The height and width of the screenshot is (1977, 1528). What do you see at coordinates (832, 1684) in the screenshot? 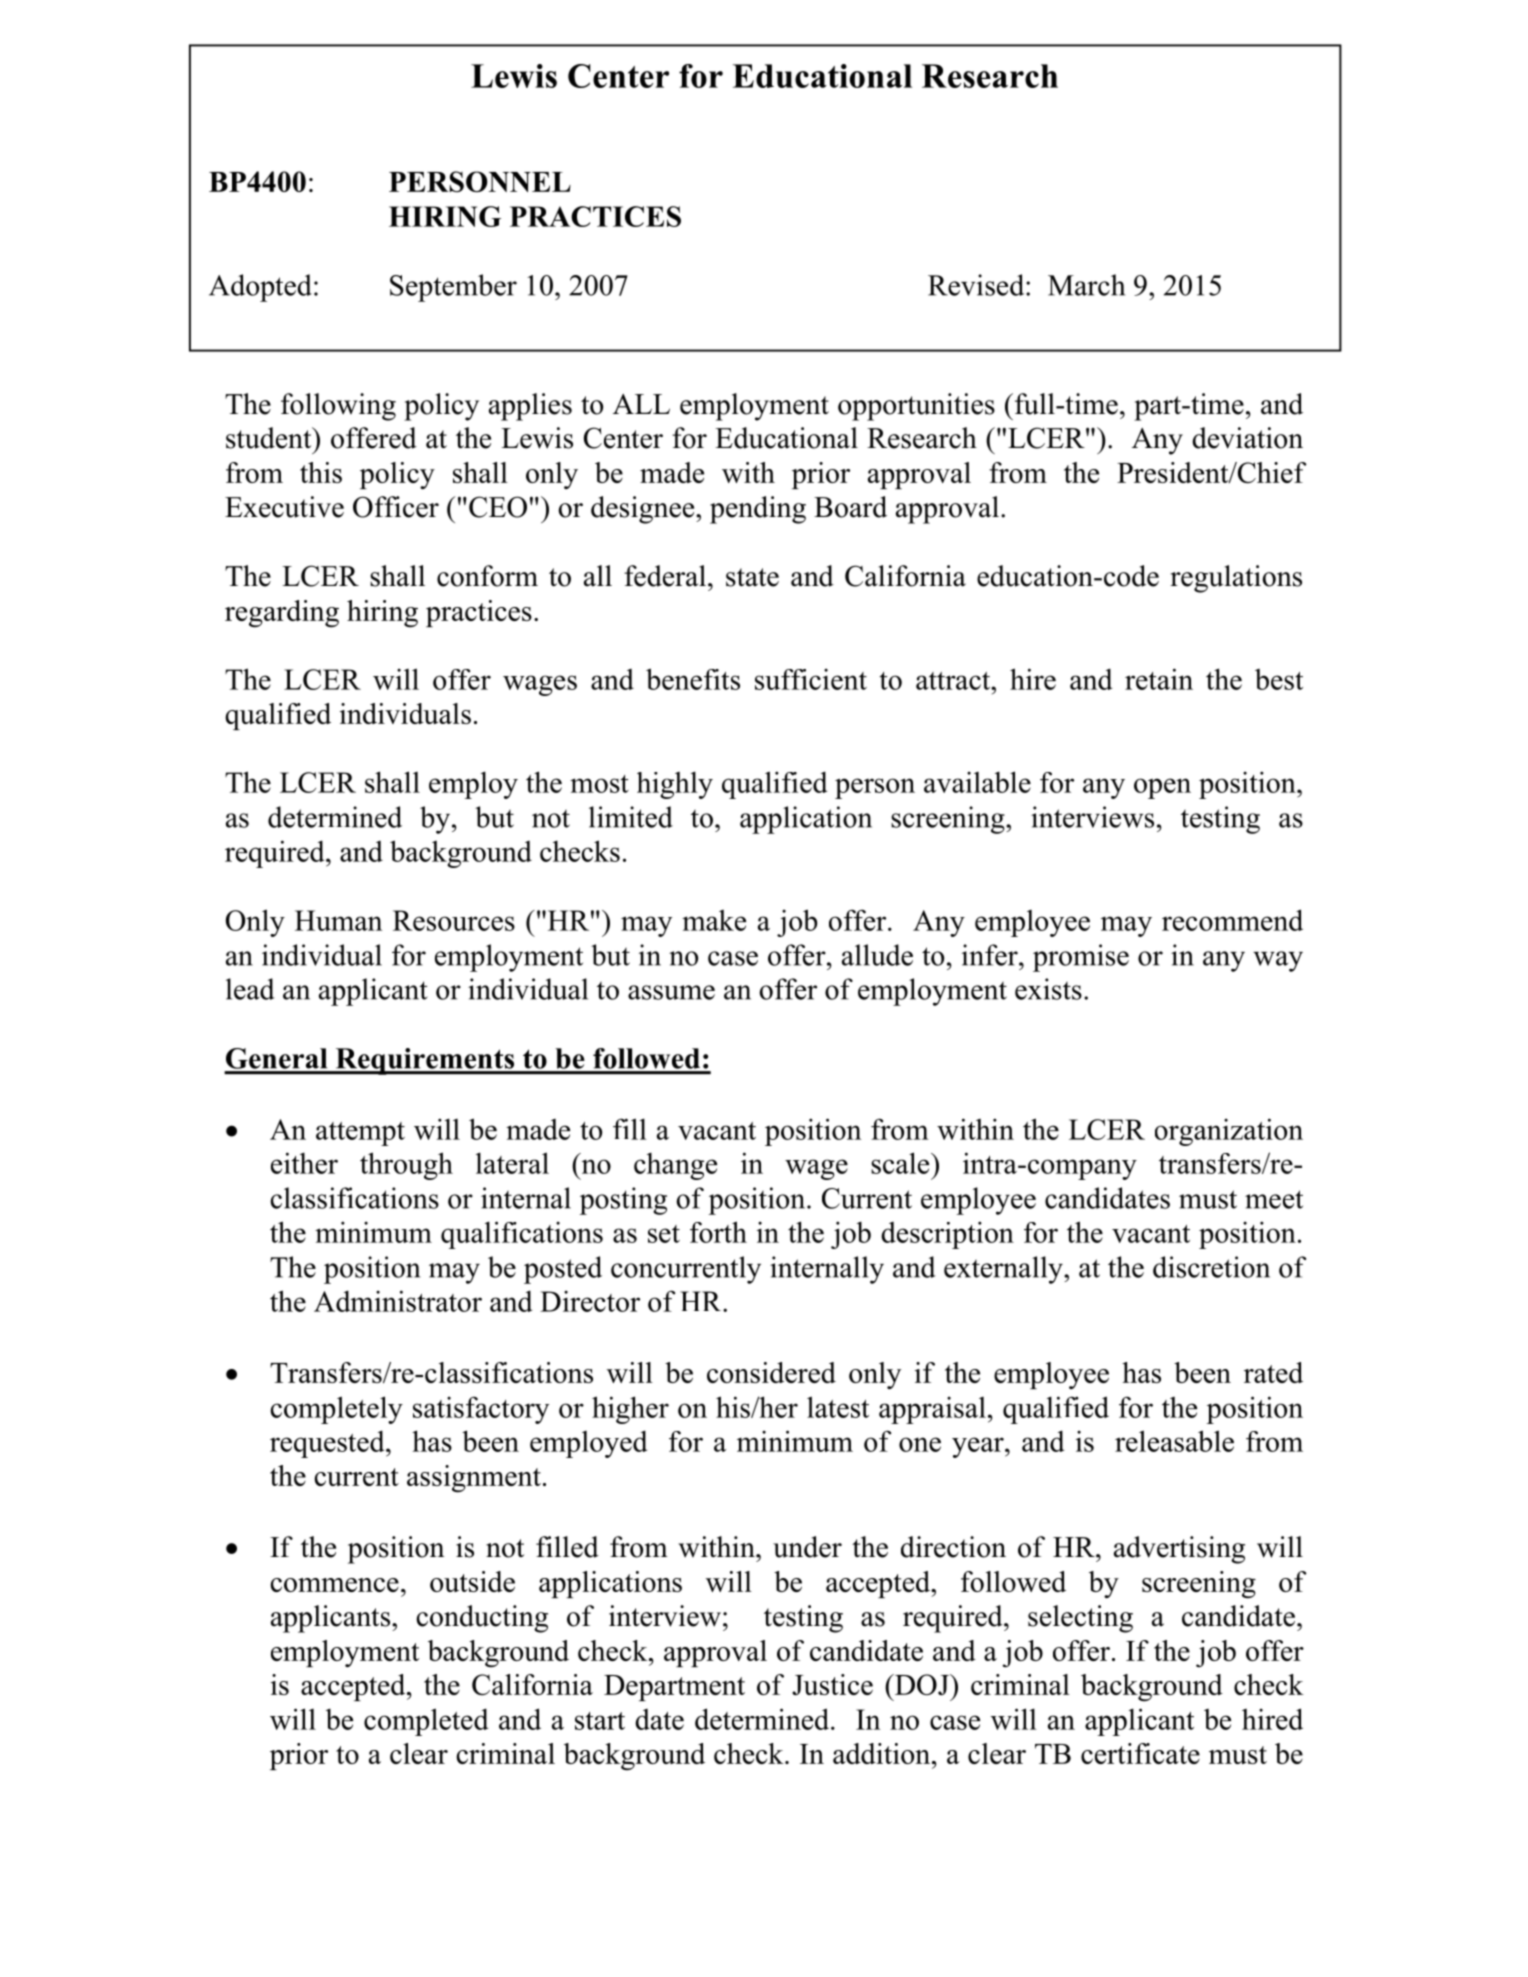
I see `Justice` at bounding box center [832, 1684].
